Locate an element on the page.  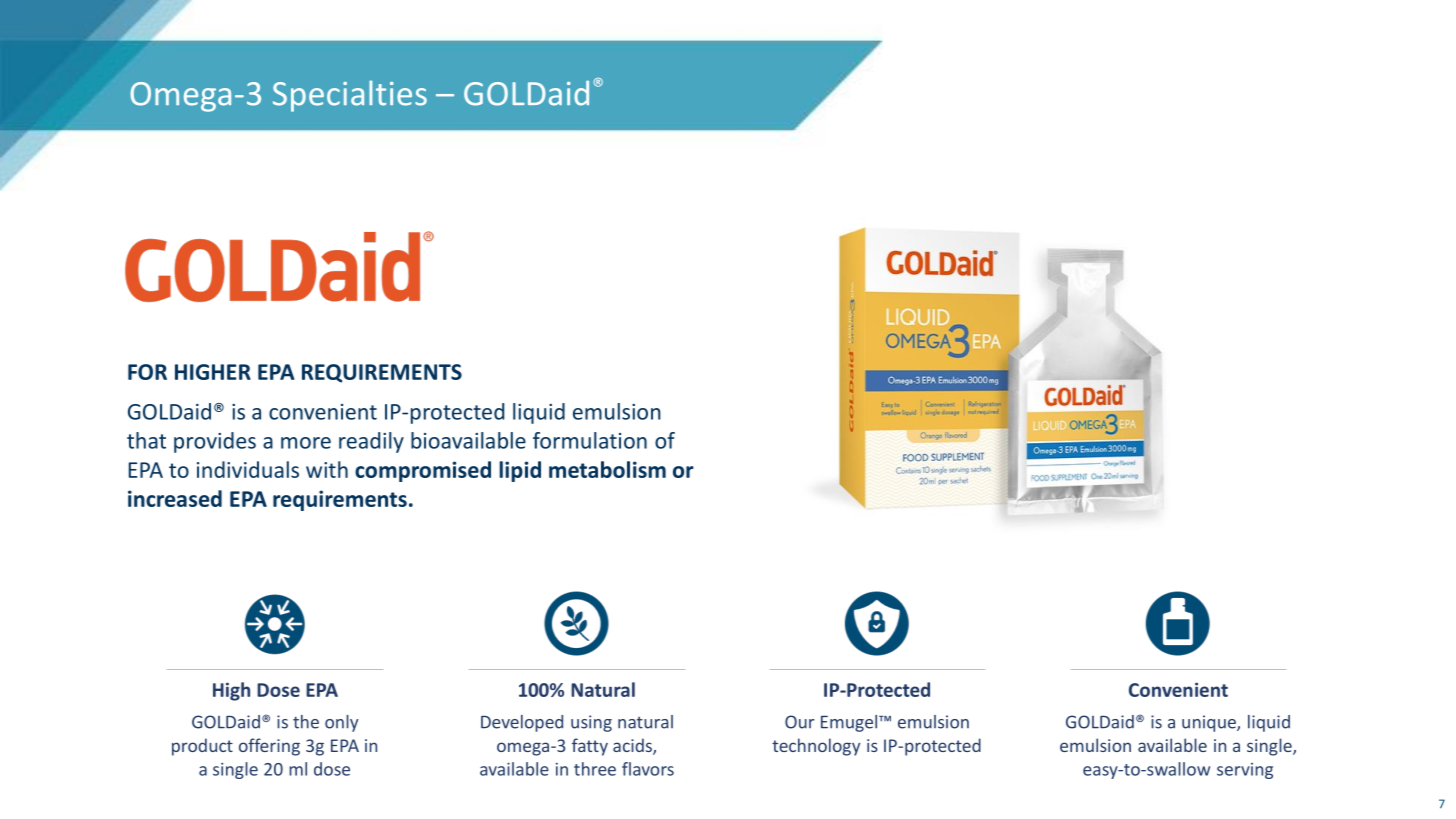
more is located at coordinates (306, 443).
